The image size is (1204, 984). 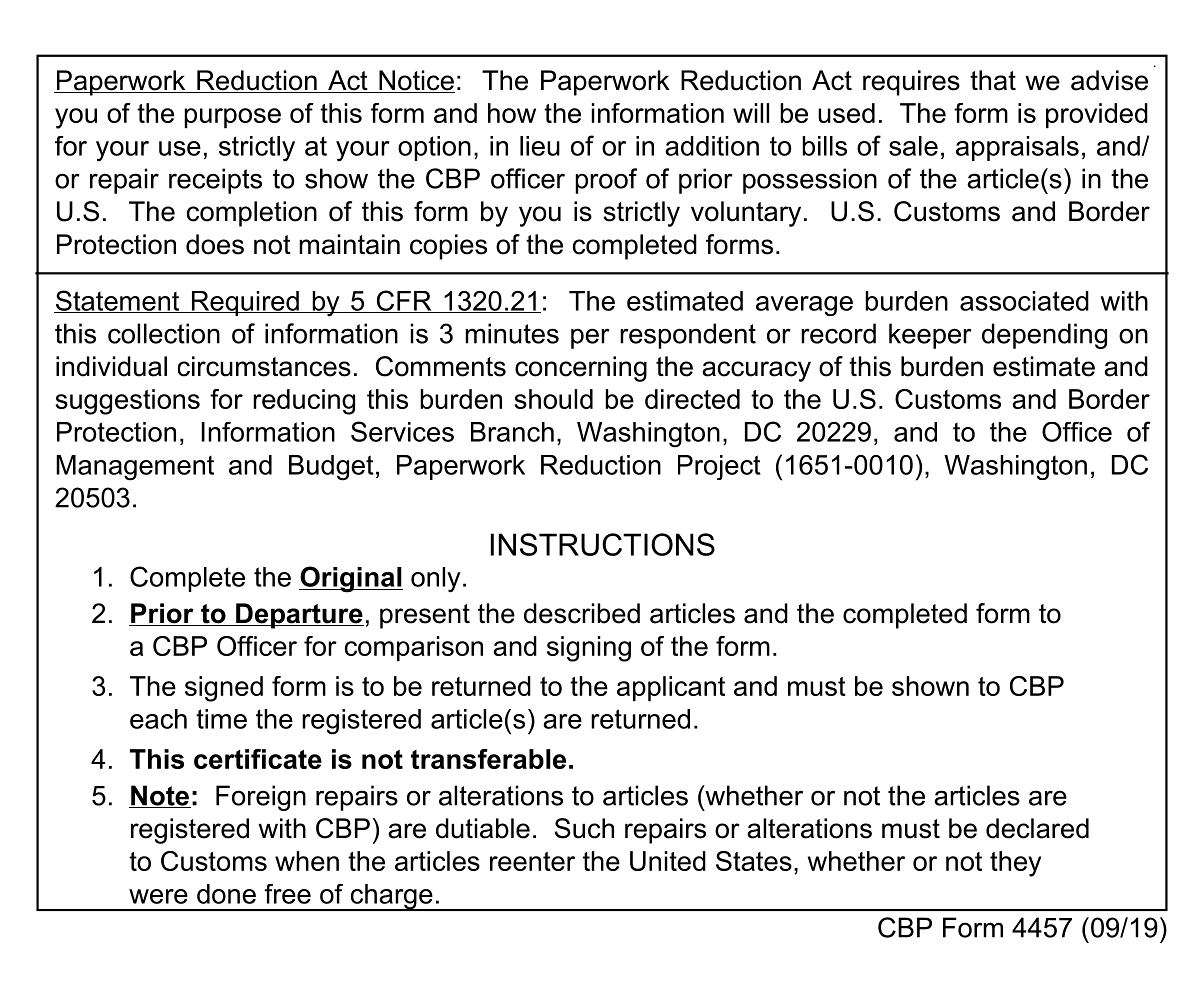 I want to click on Project, so click(x=719, y=467).
